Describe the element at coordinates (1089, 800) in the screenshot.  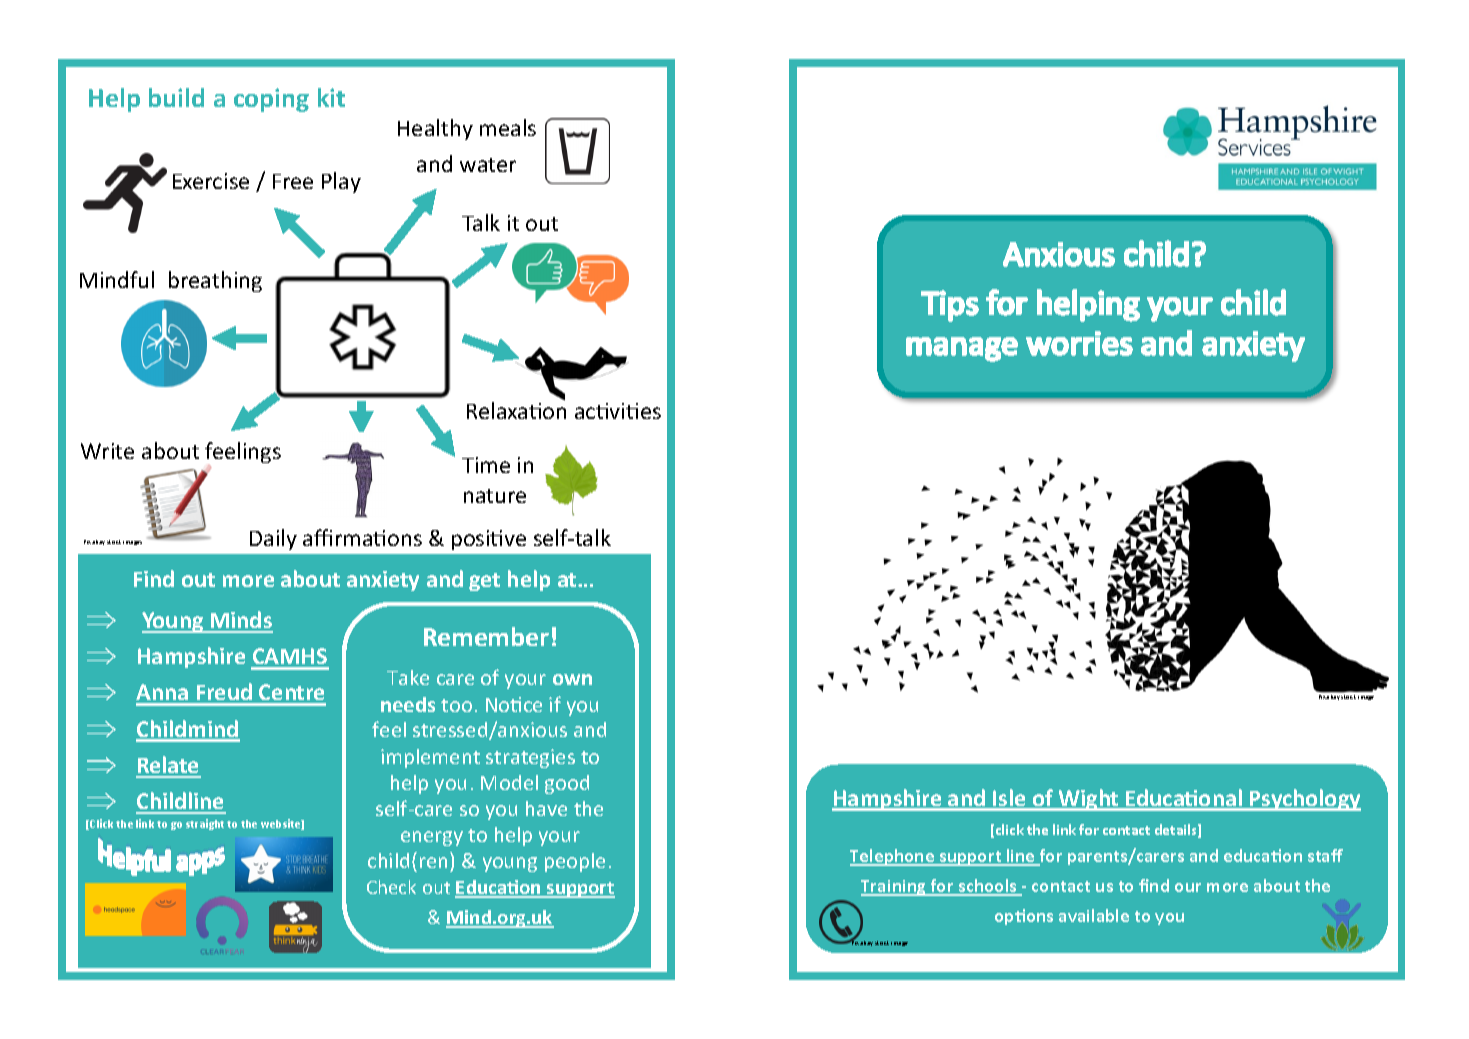
I see `Wight` at that location.
